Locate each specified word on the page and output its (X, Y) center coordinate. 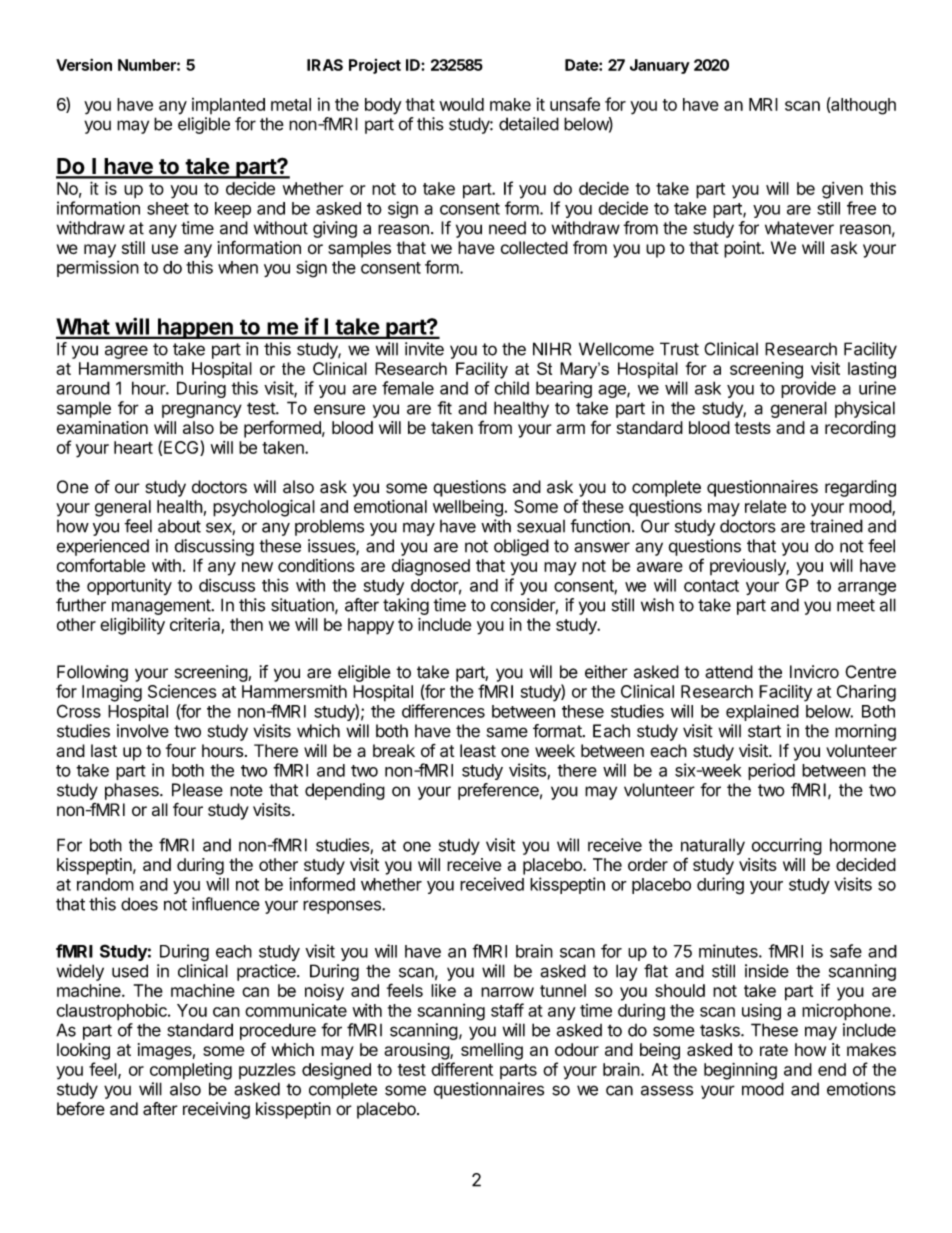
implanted (228, 106)
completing (191, 1071)
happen (195, 328)
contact (711, 586)
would (461, 104)
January (660, 66)
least (478, 751)
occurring (787, 846)
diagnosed (431, 567)
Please (197, 790)
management (161, 607)
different (462, 1069)
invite (424, 349)
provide (808, 389)
